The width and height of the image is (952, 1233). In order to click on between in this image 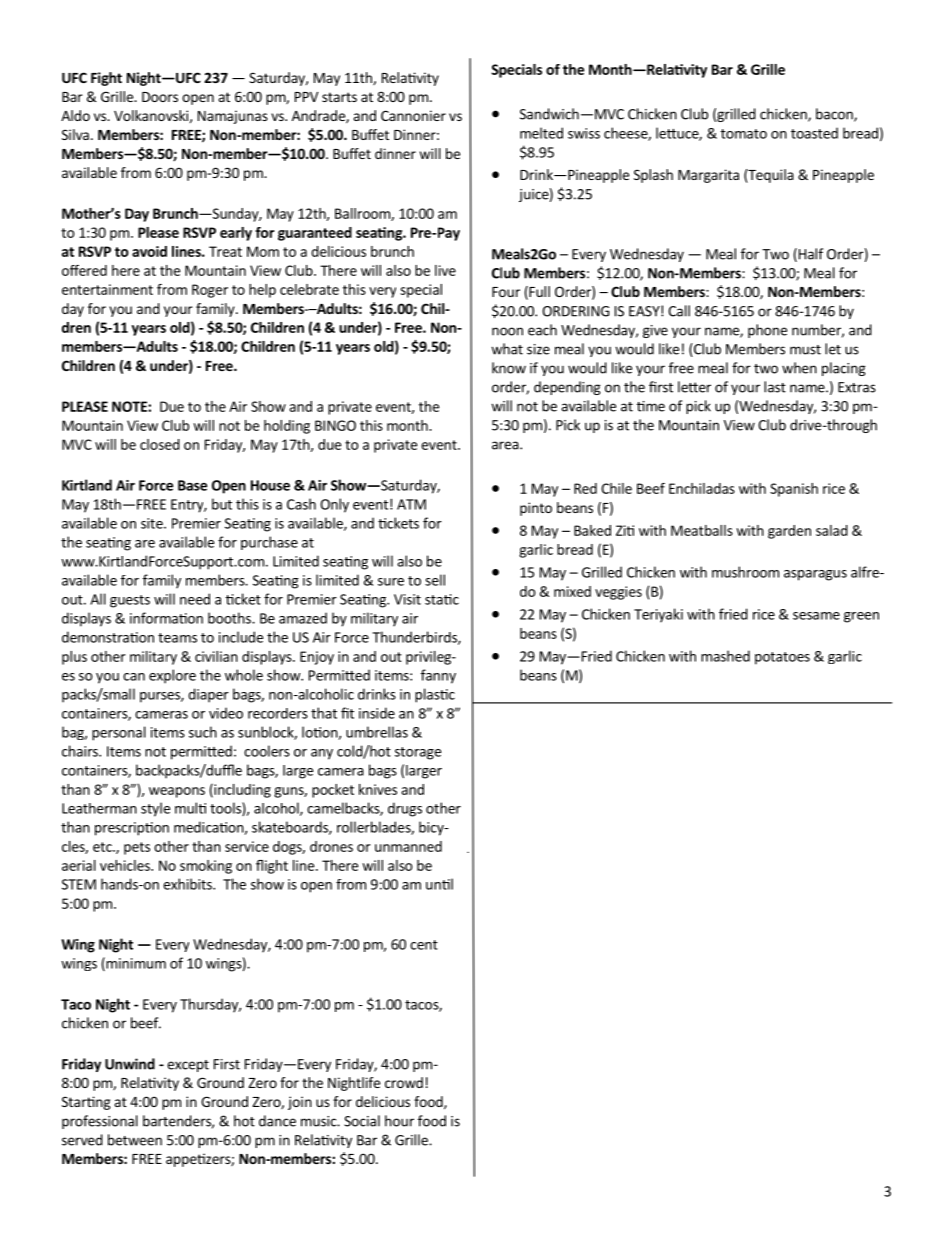, I will do `click(135, 1140)`.
